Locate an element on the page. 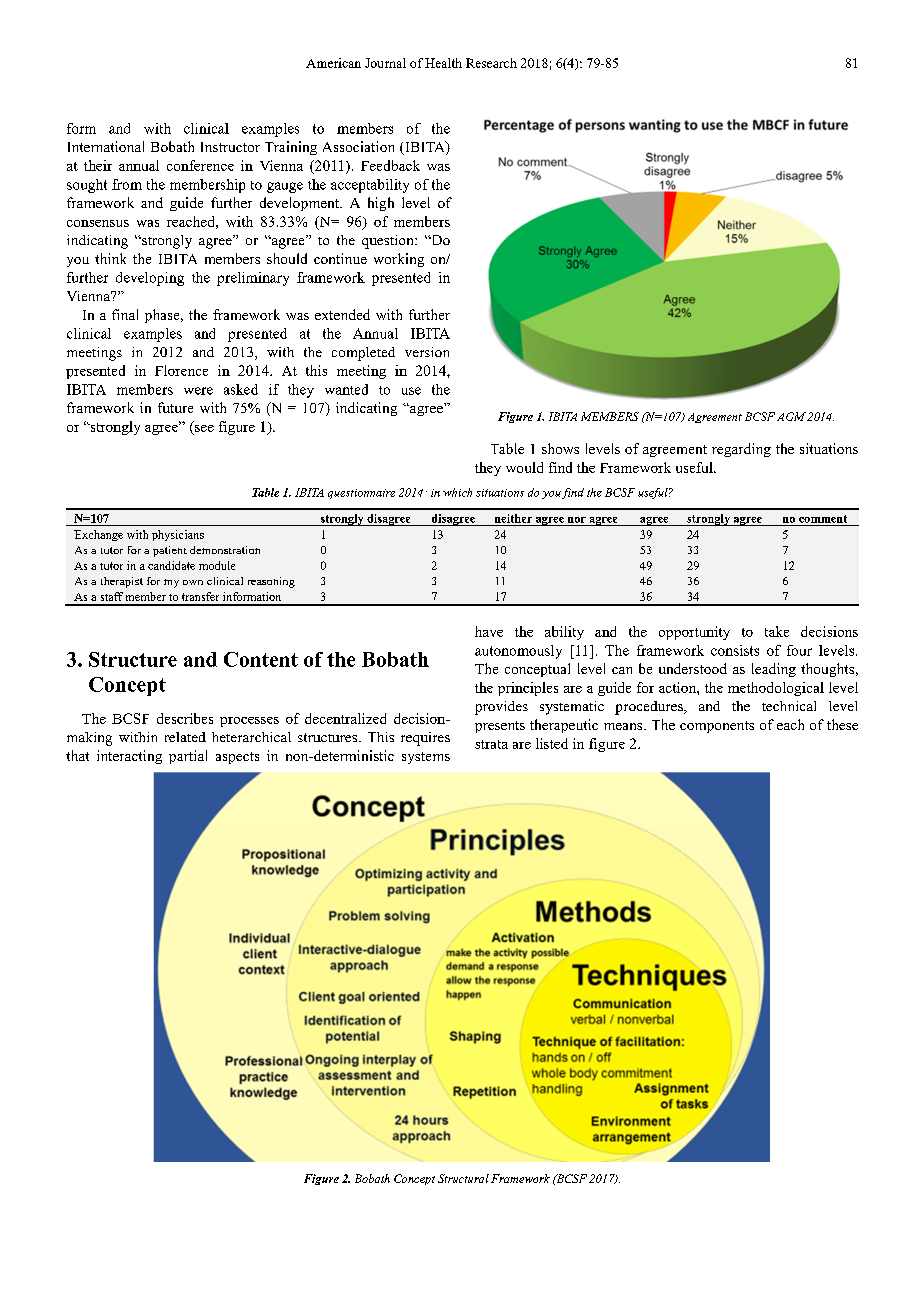 Image resolution: width=924 pixels, height=1308 pixels. strata is located at coordinates (491, 744).
